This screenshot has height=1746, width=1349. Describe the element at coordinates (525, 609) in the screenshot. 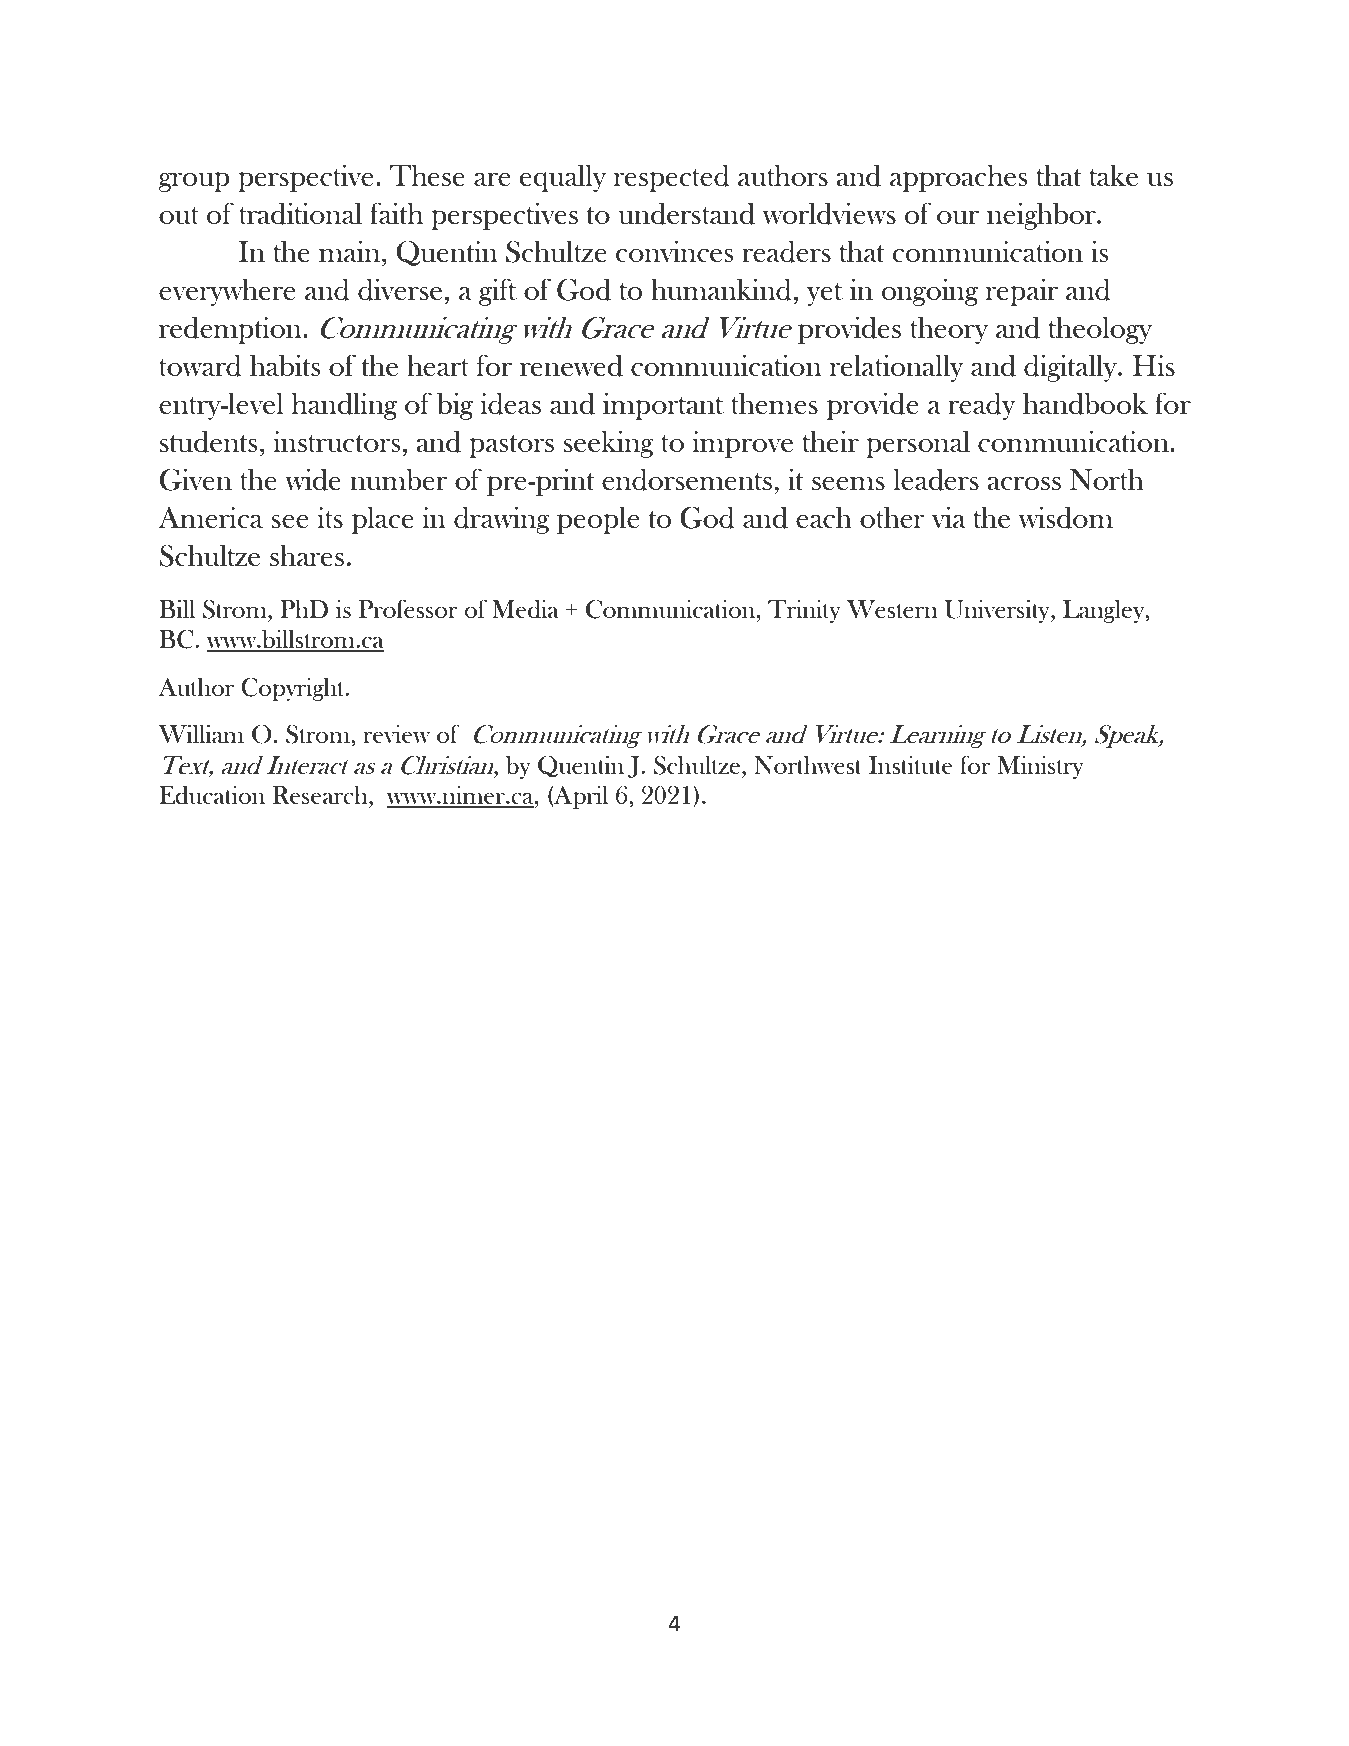

I see `Media` at that location.
